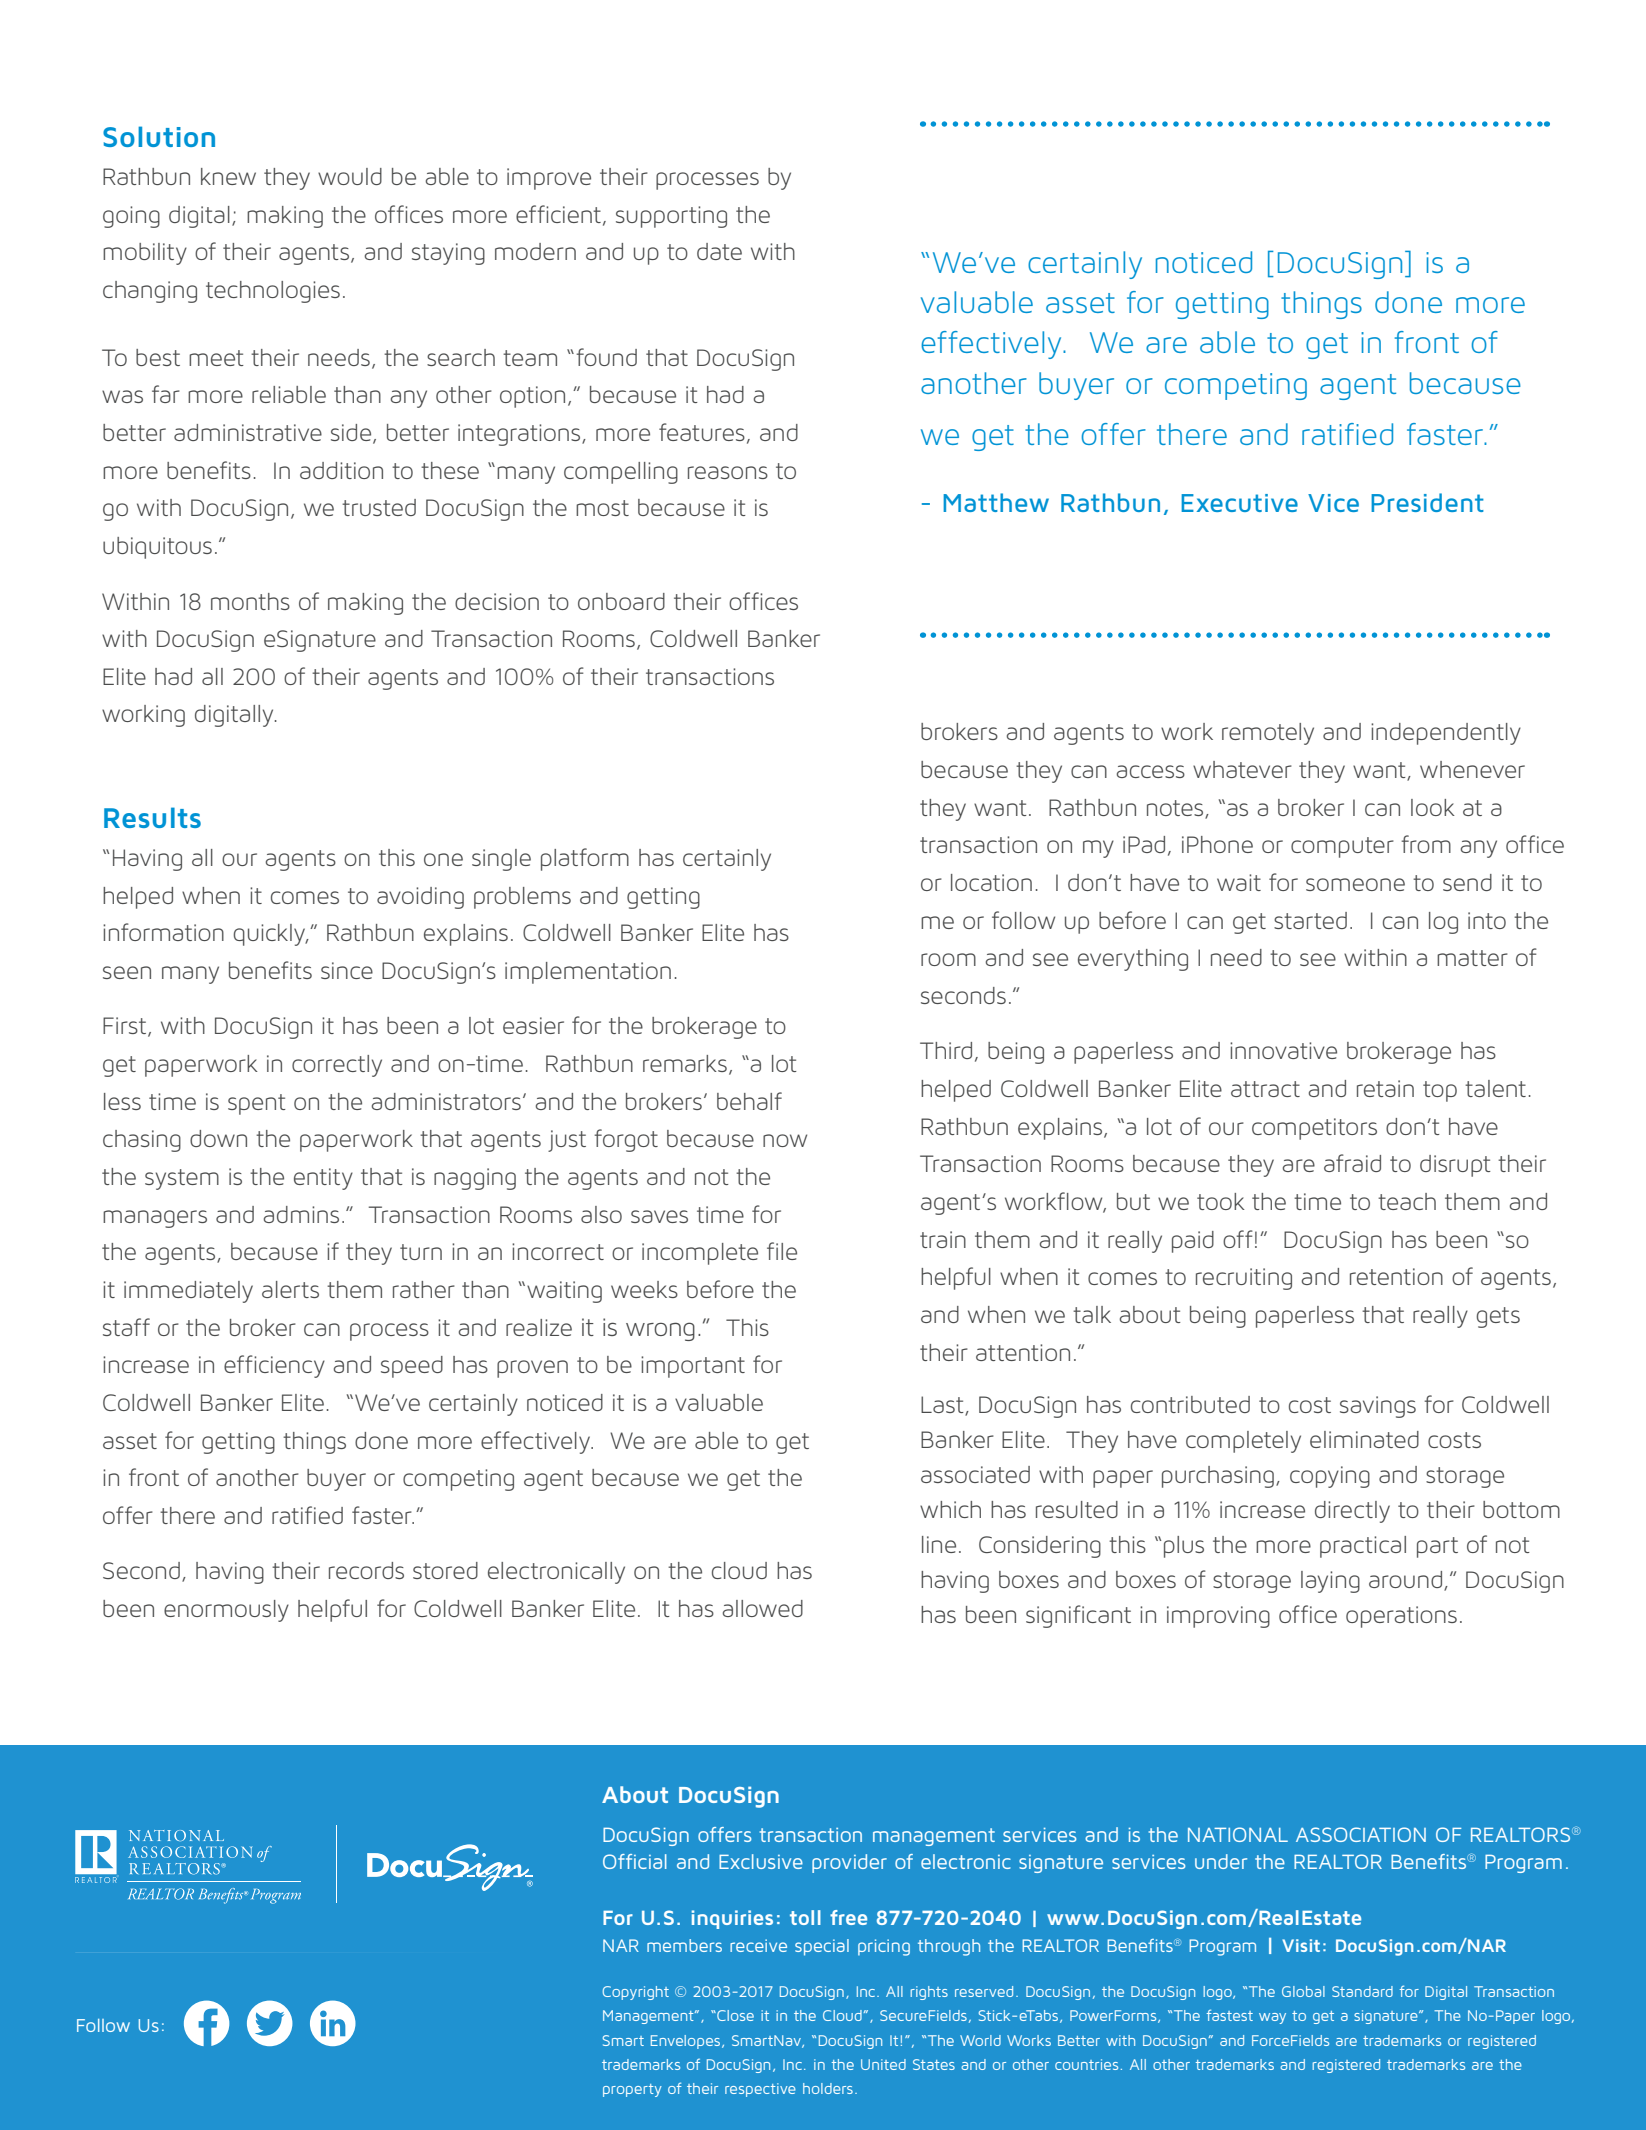 This image has height=2130, width=1646. Describe the element at coordinates (1239, 503) in the image. I see `Executive` at that location.
